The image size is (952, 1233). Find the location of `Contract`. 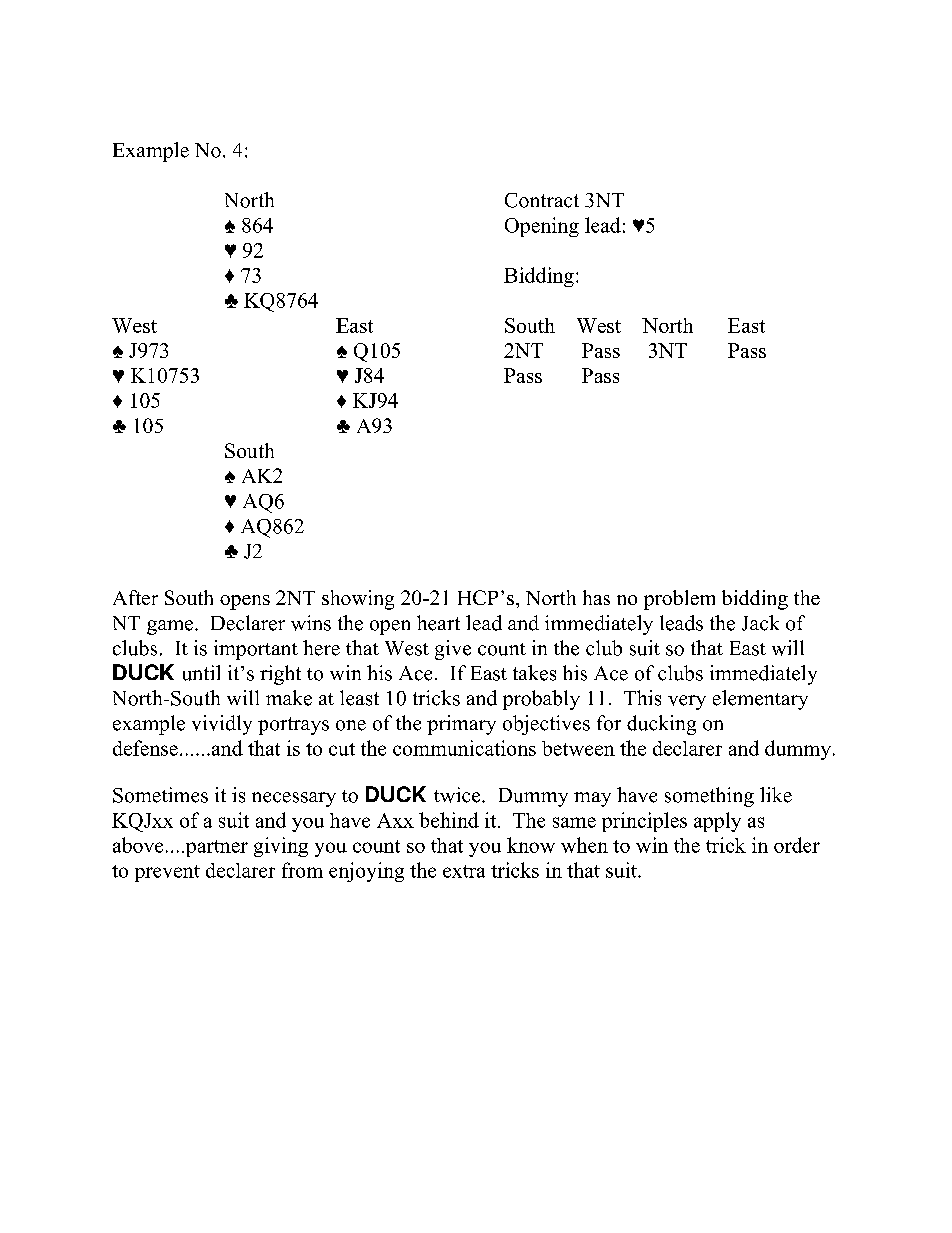

Contract is located at coordinates (542, 200).
